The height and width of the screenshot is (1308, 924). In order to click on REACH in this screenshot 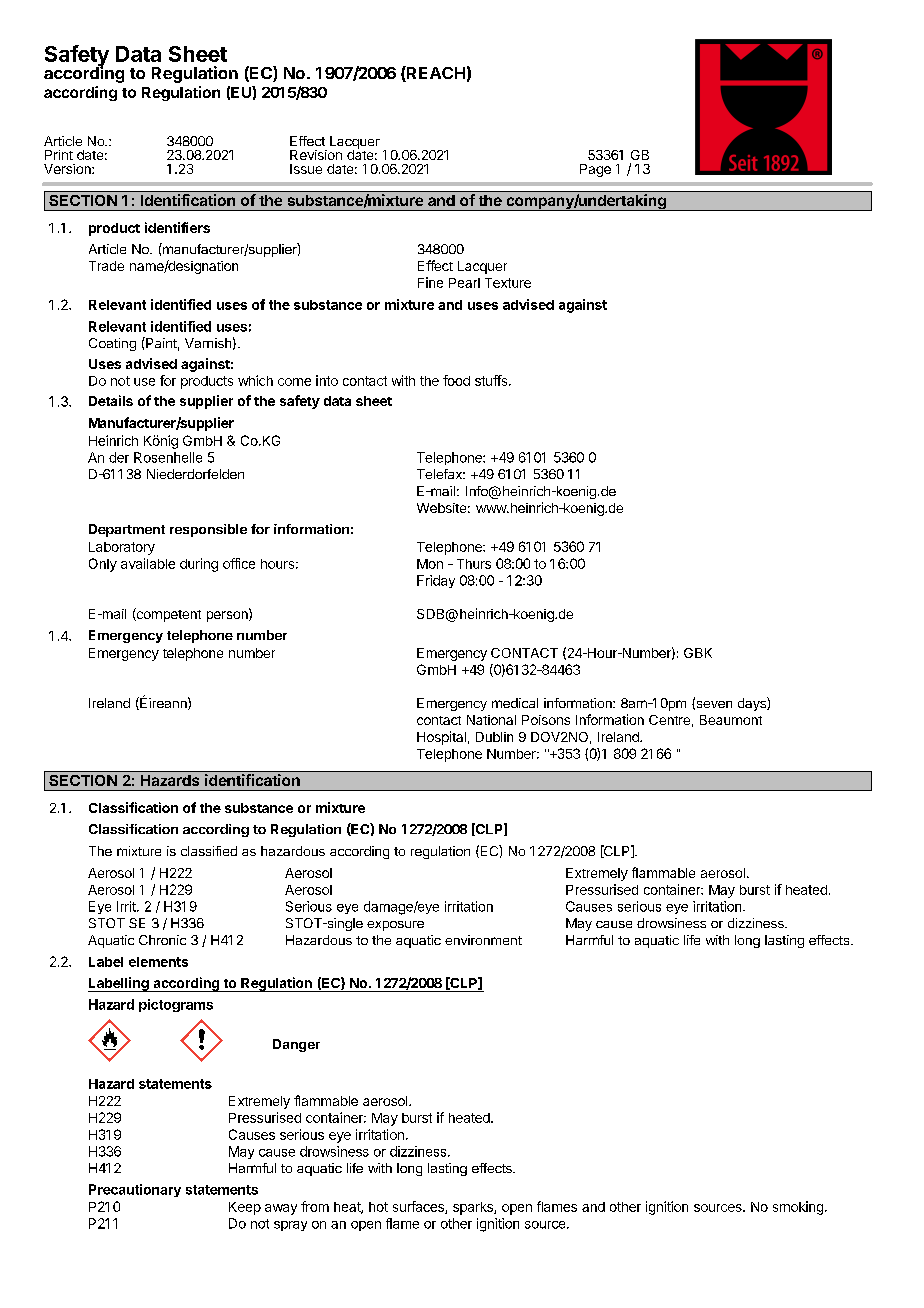, I will do `click(435, 74)`.
